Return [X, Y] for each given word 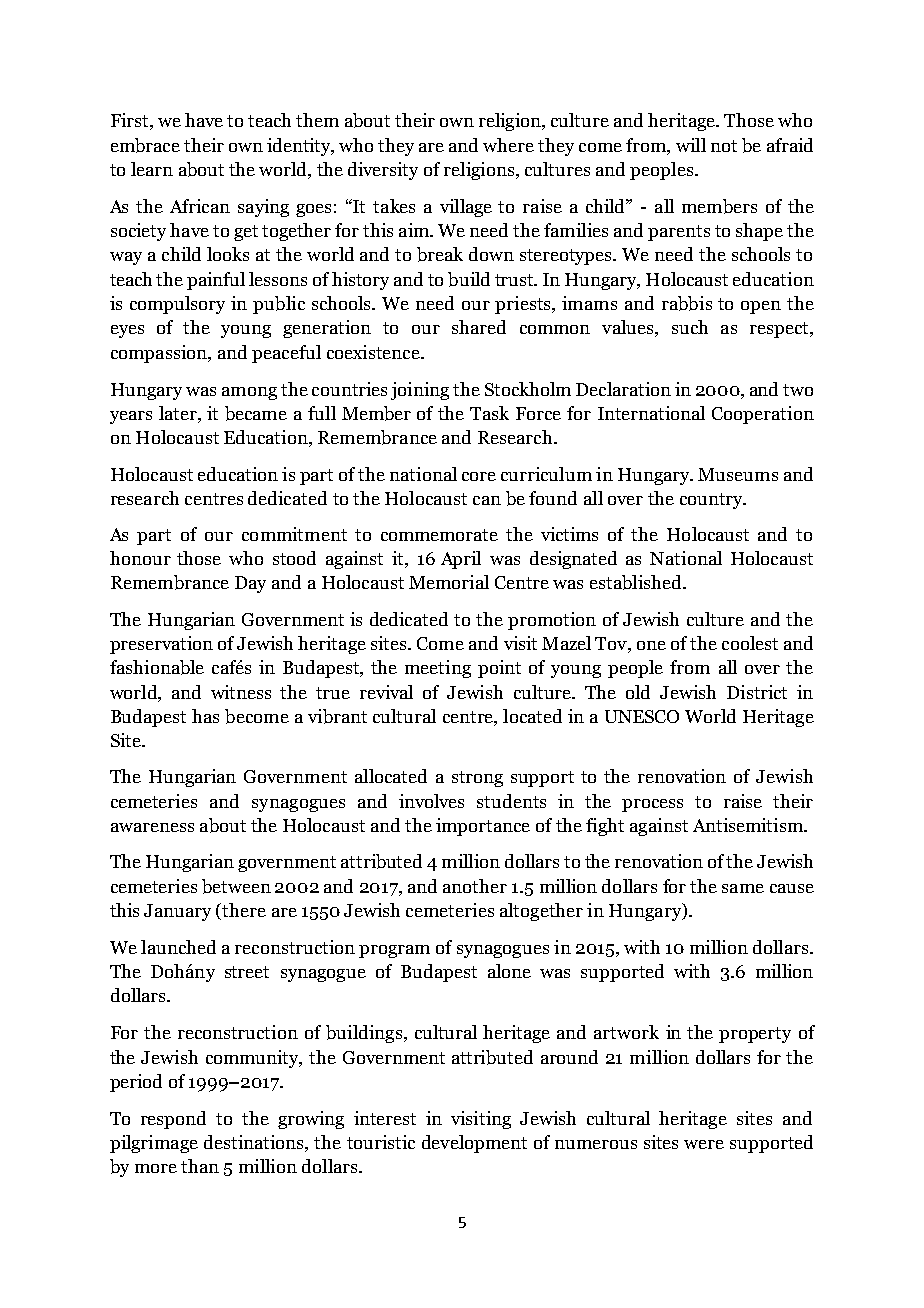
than [200, 1166]
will [691, 145]
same [743, 888]
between [236, 886]
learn [152, 169]
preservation [161, 645]
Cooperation [763, 415]
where [508, 145]
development [474, 1144]
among [249, 393]
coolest [750, 643]
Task [489, 413]
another [475, 886]
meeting [438, 669]
